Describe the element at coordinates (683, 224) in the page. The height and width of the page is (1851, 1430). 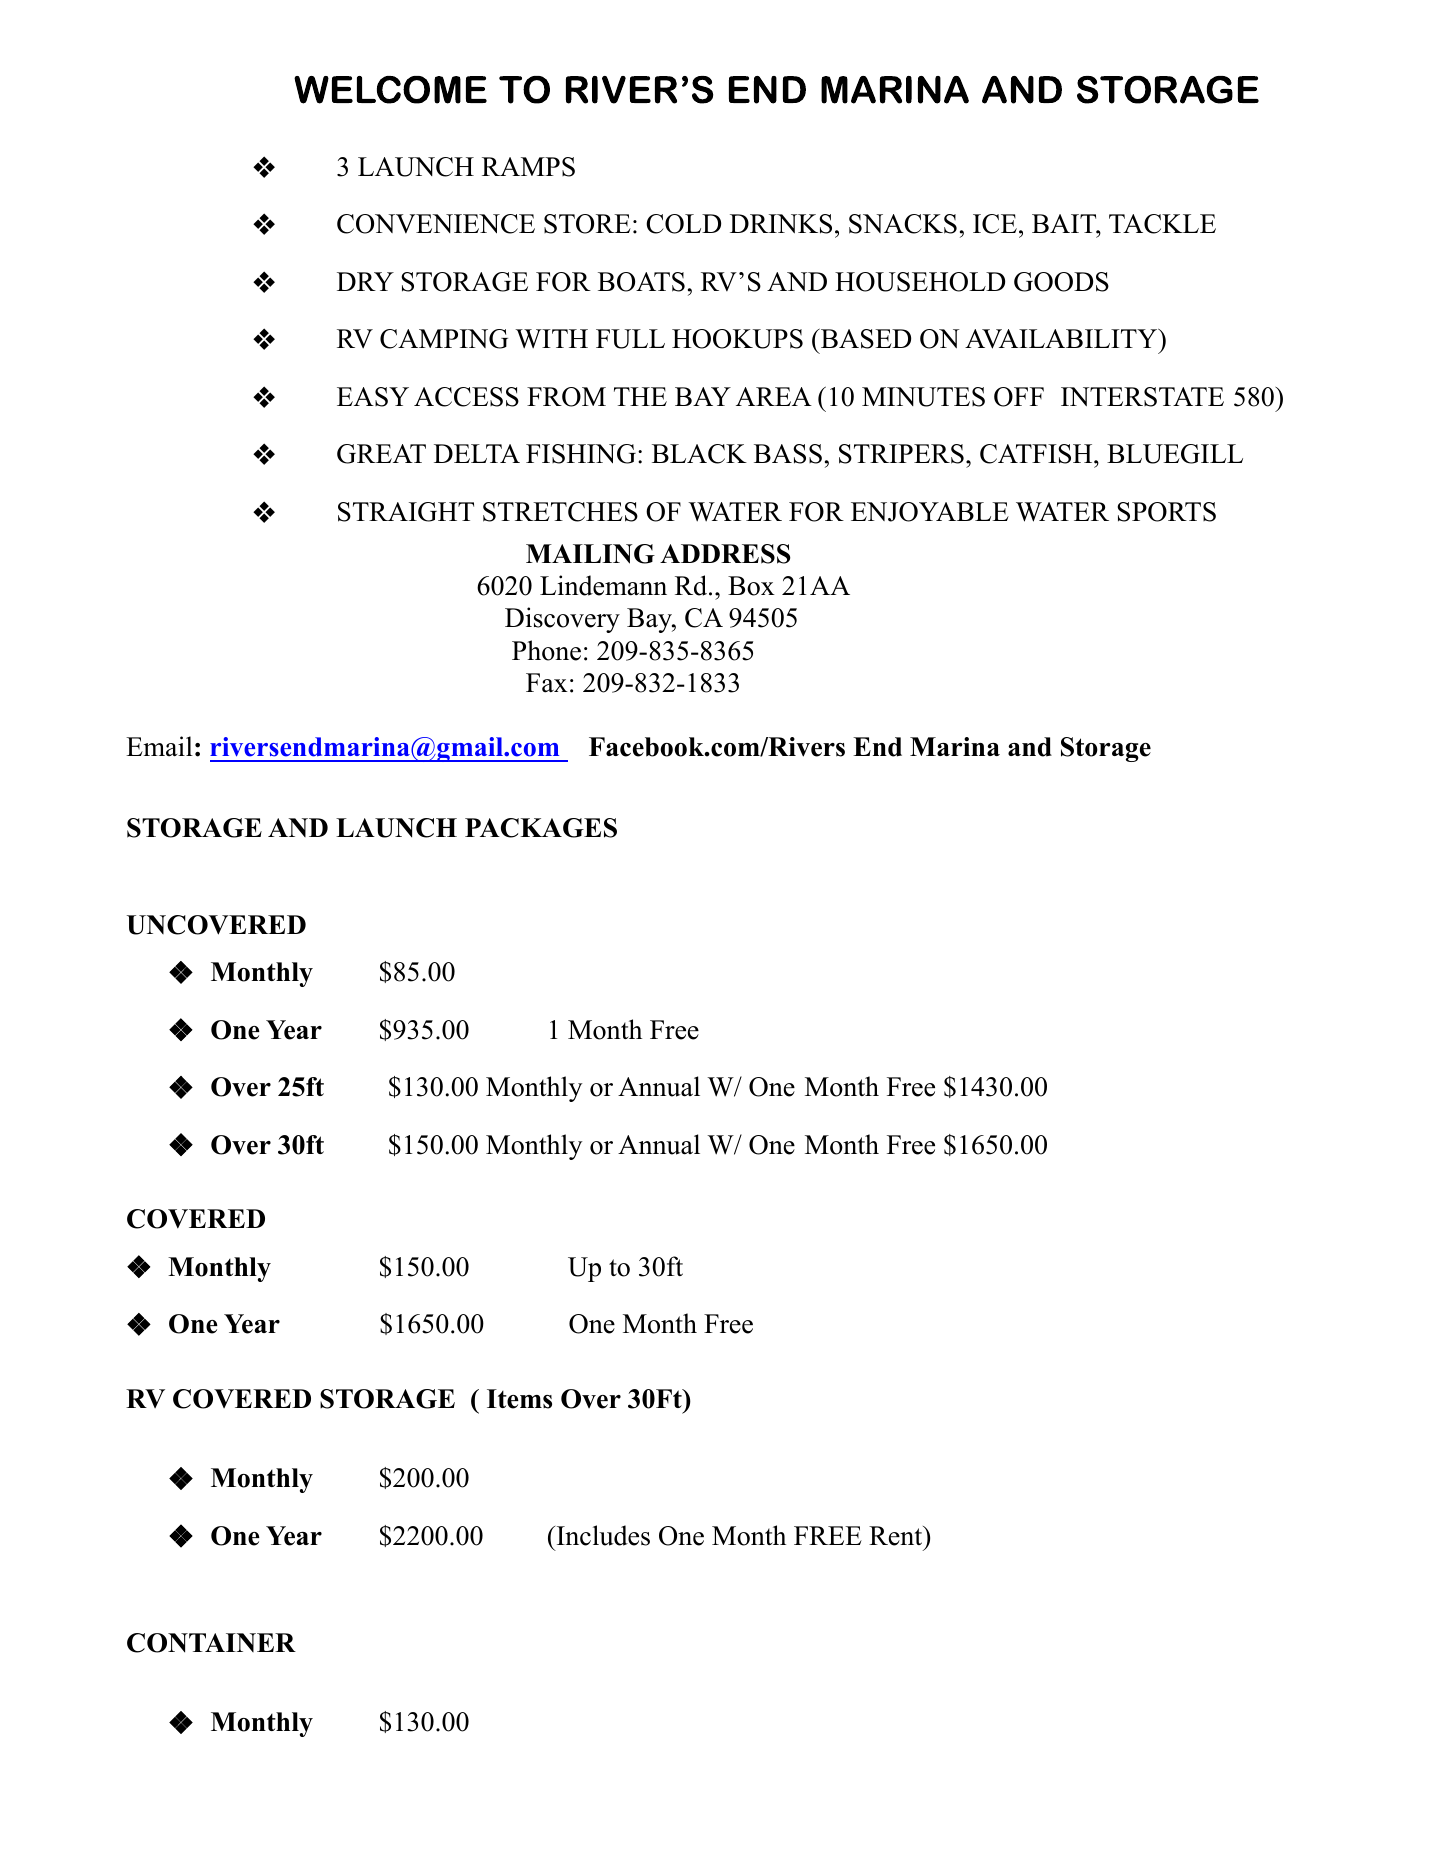
I see `COLD` at that location.
